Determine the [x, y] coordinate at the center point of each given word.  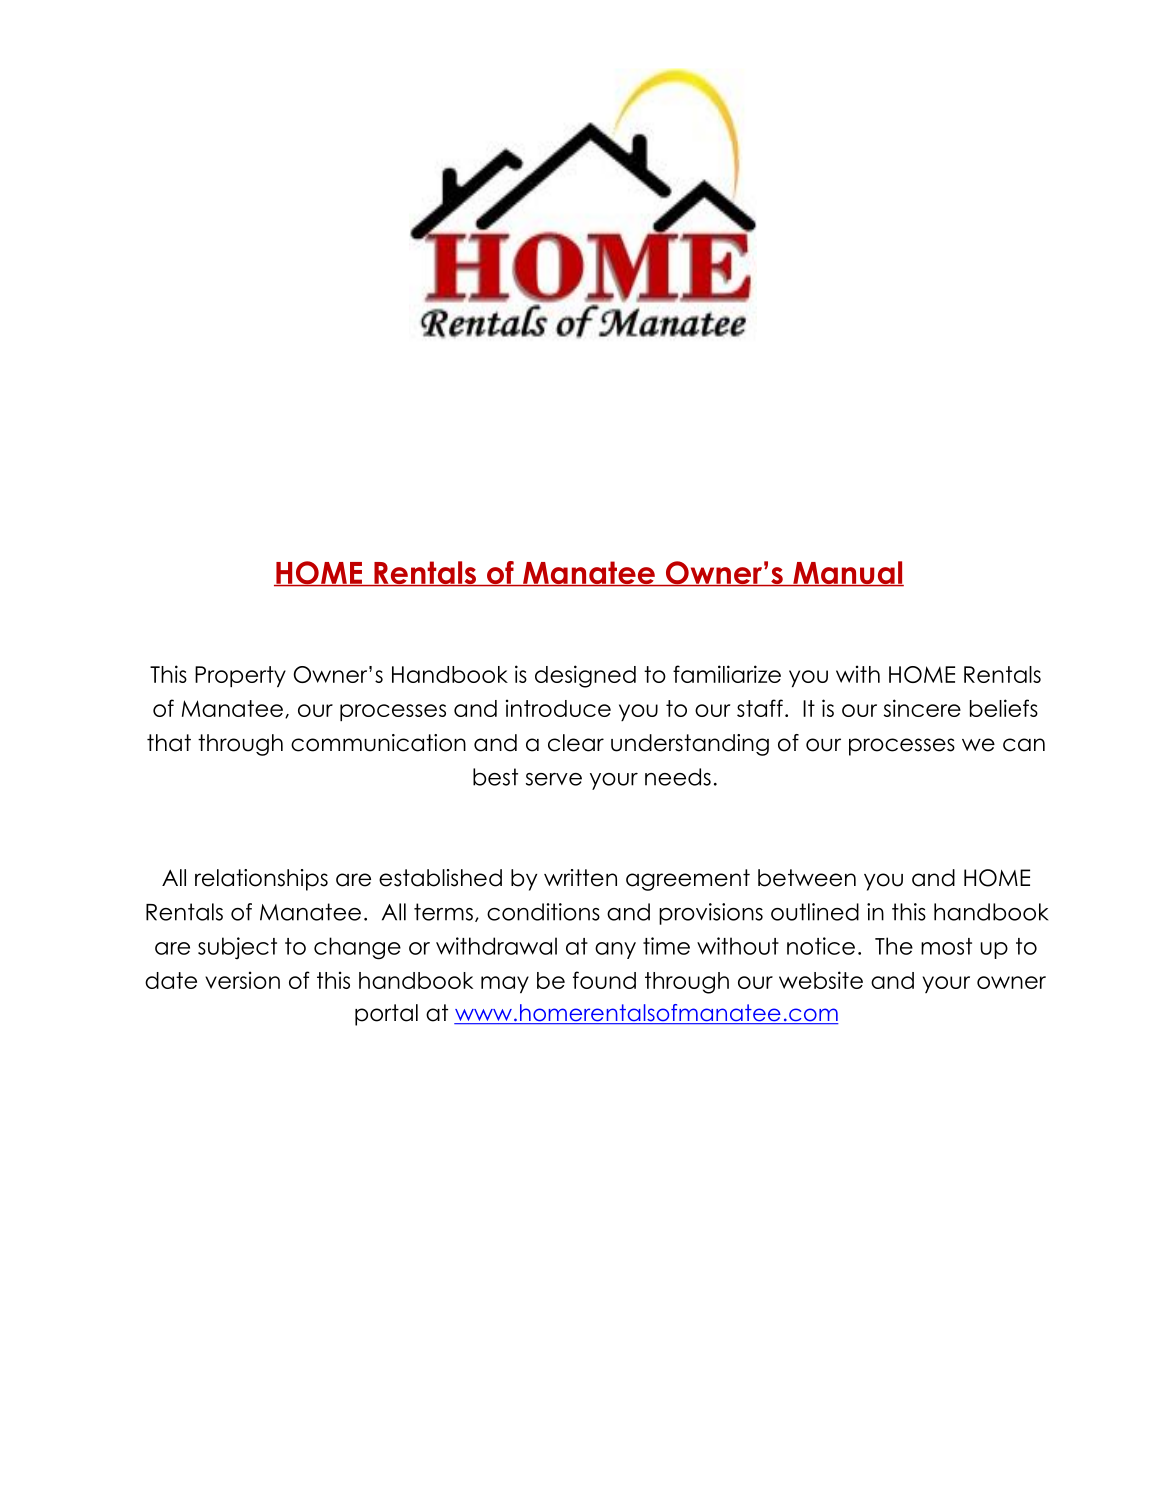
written [580, 878]
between [807, 878]
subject [237, 948]
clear [576, 743]
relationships [261, 880]
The [894, 946]
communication [378, 743]
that [169, 743]
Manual [847, 574]
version [242, 980]
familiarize [727, 674]
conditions [543, 912]
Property [240, 676]
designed [585, 676]
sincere [922, 708]
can [1024, 745]
